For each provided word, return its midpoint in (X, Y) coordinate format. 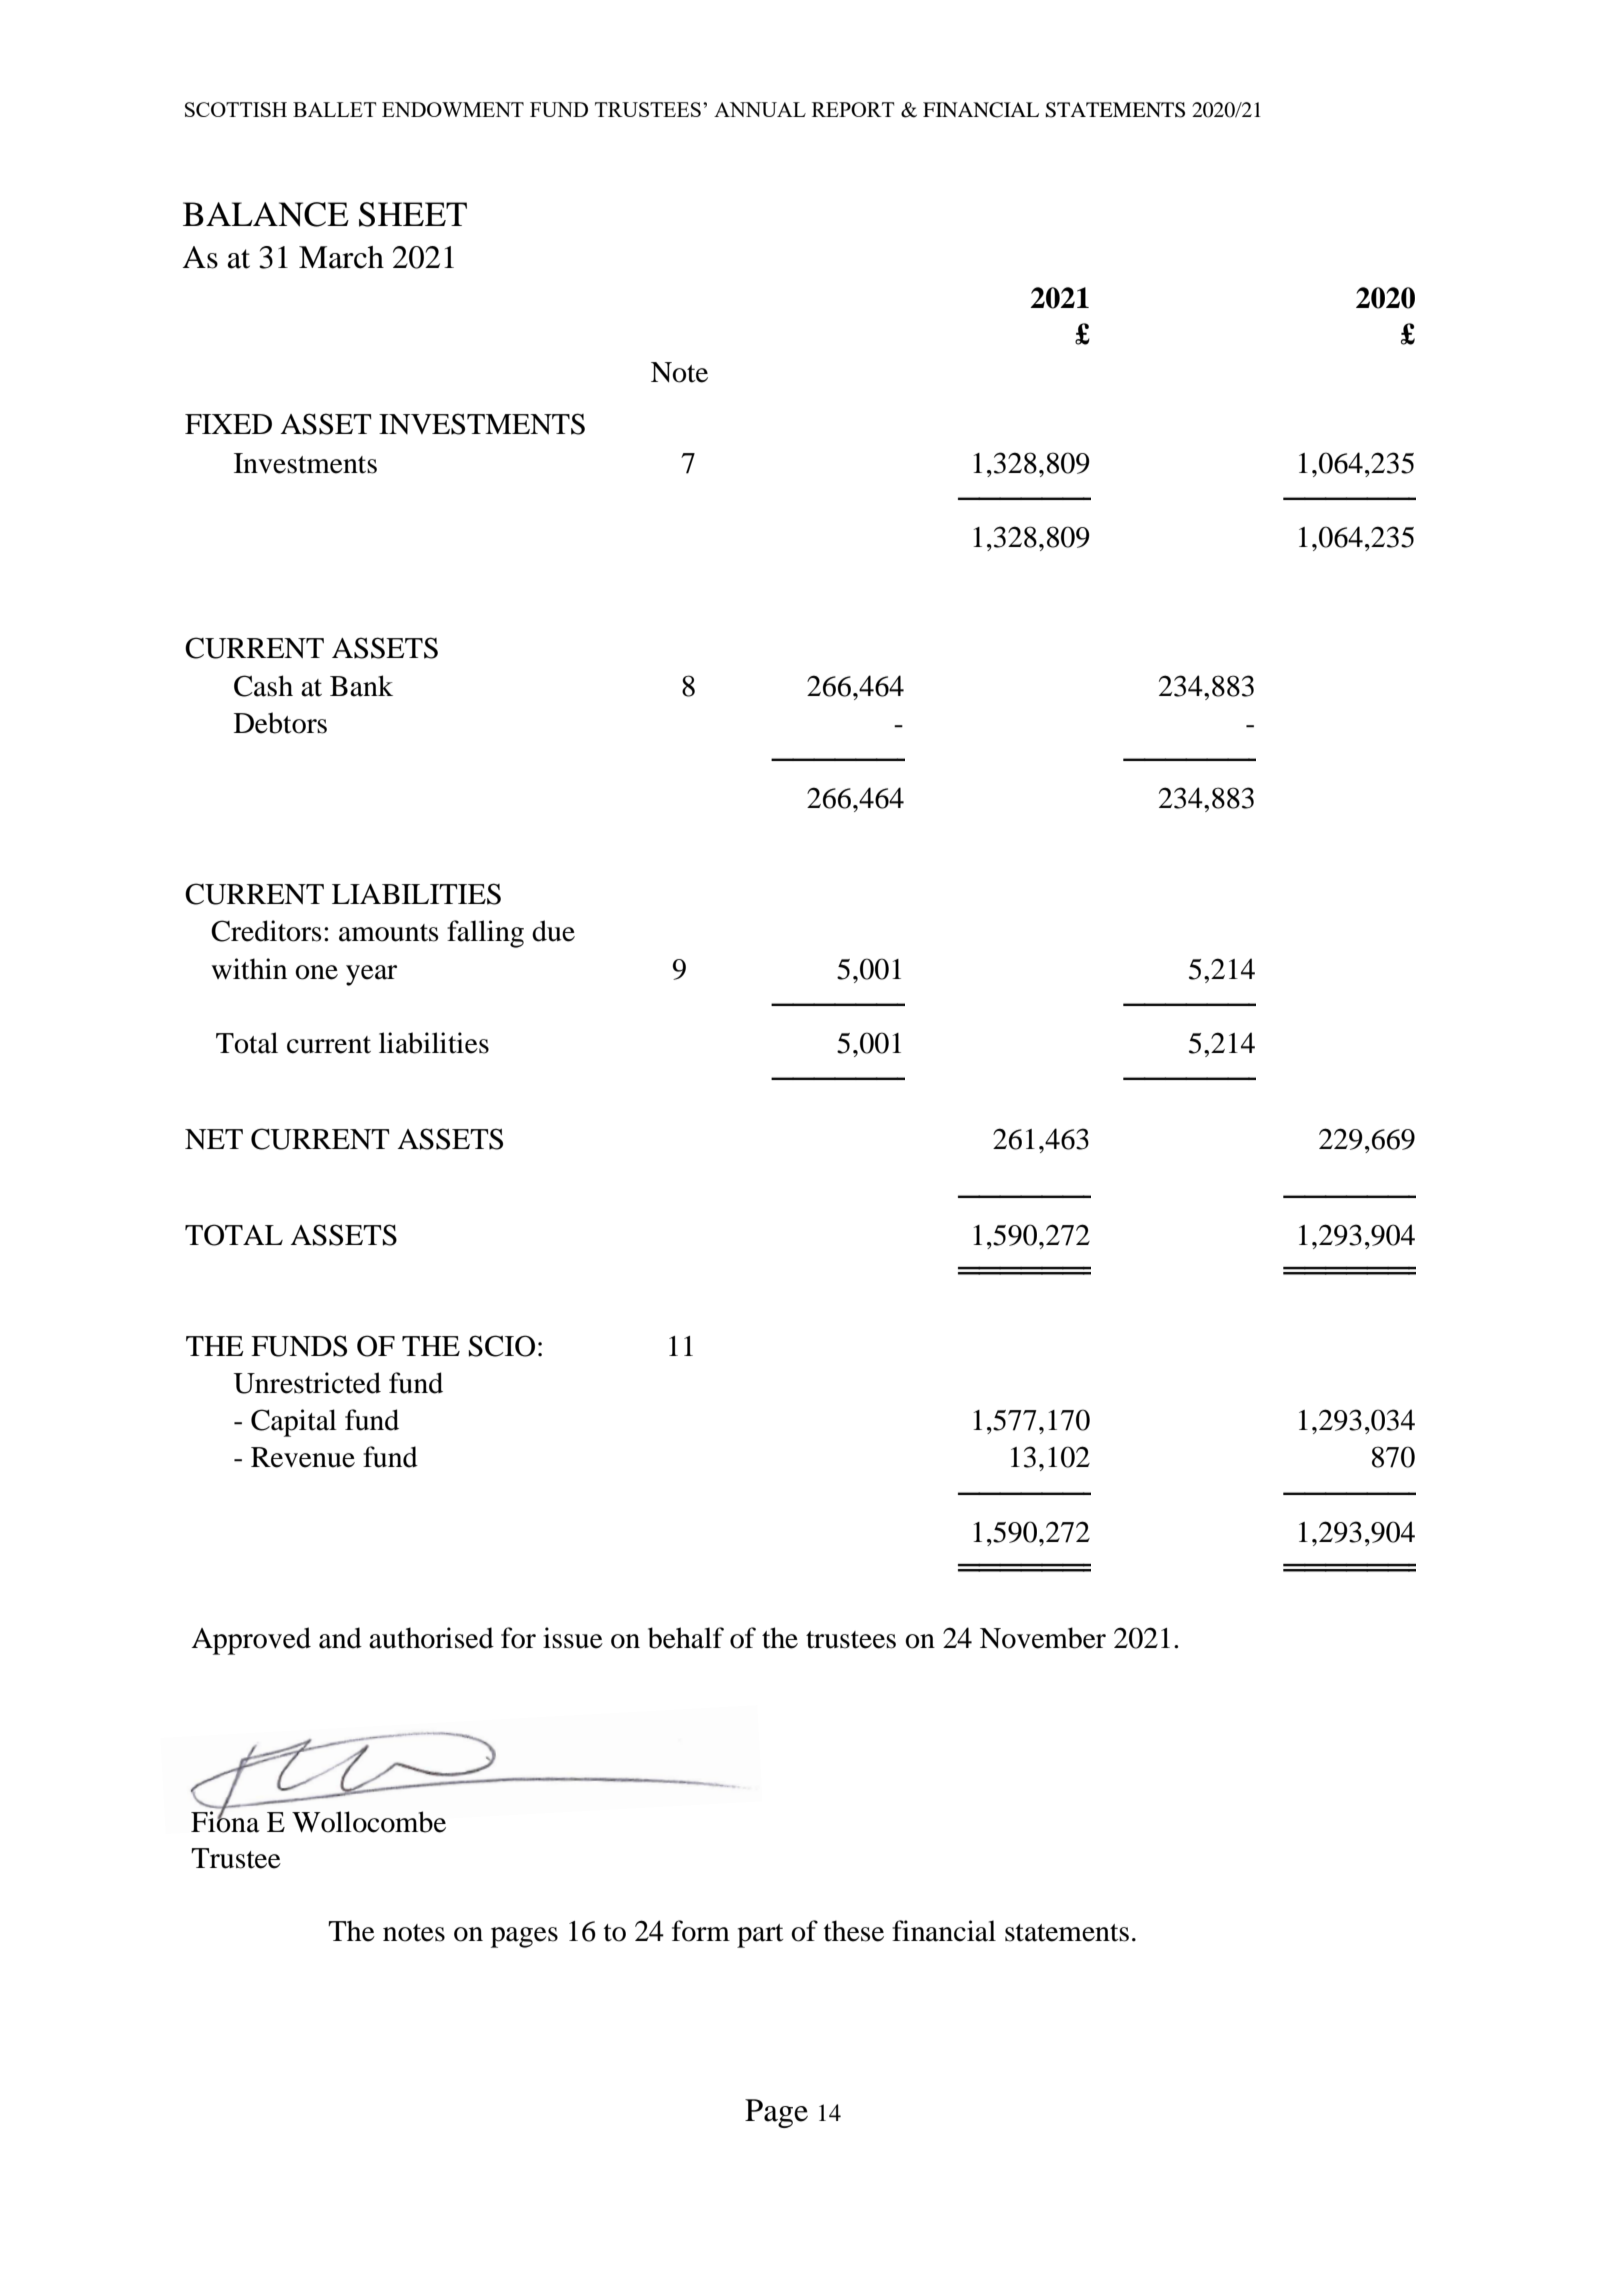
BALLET (335, 109)
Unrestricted (307, 1383)
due (553, 931)
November (1043, 1638)
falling (485, 934)
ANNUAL (760, 109)
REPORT (853, 109)
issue (573, 1638)
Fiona (225, 1821)
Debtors (280, 723)
